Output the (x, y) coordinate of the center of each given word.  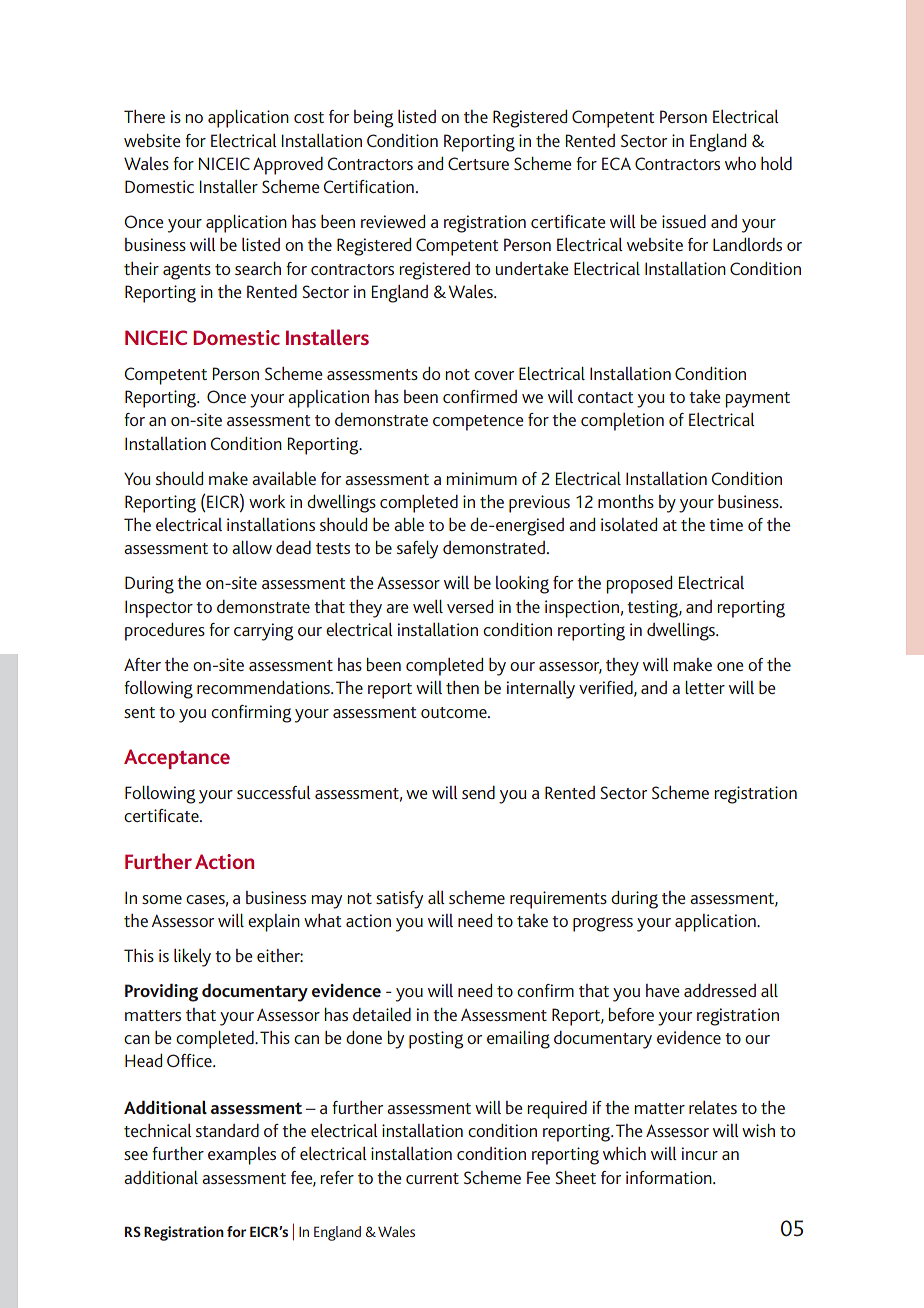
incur (700, 1153)
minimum (481, 478)
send (478, 792)
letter (705, 687)
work (267, 501)
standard (227, 1130)
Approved (288, 166)
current (432, 1178)
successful (274, 792)
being (374, 119)
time (726, 524)
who (740, 163)
